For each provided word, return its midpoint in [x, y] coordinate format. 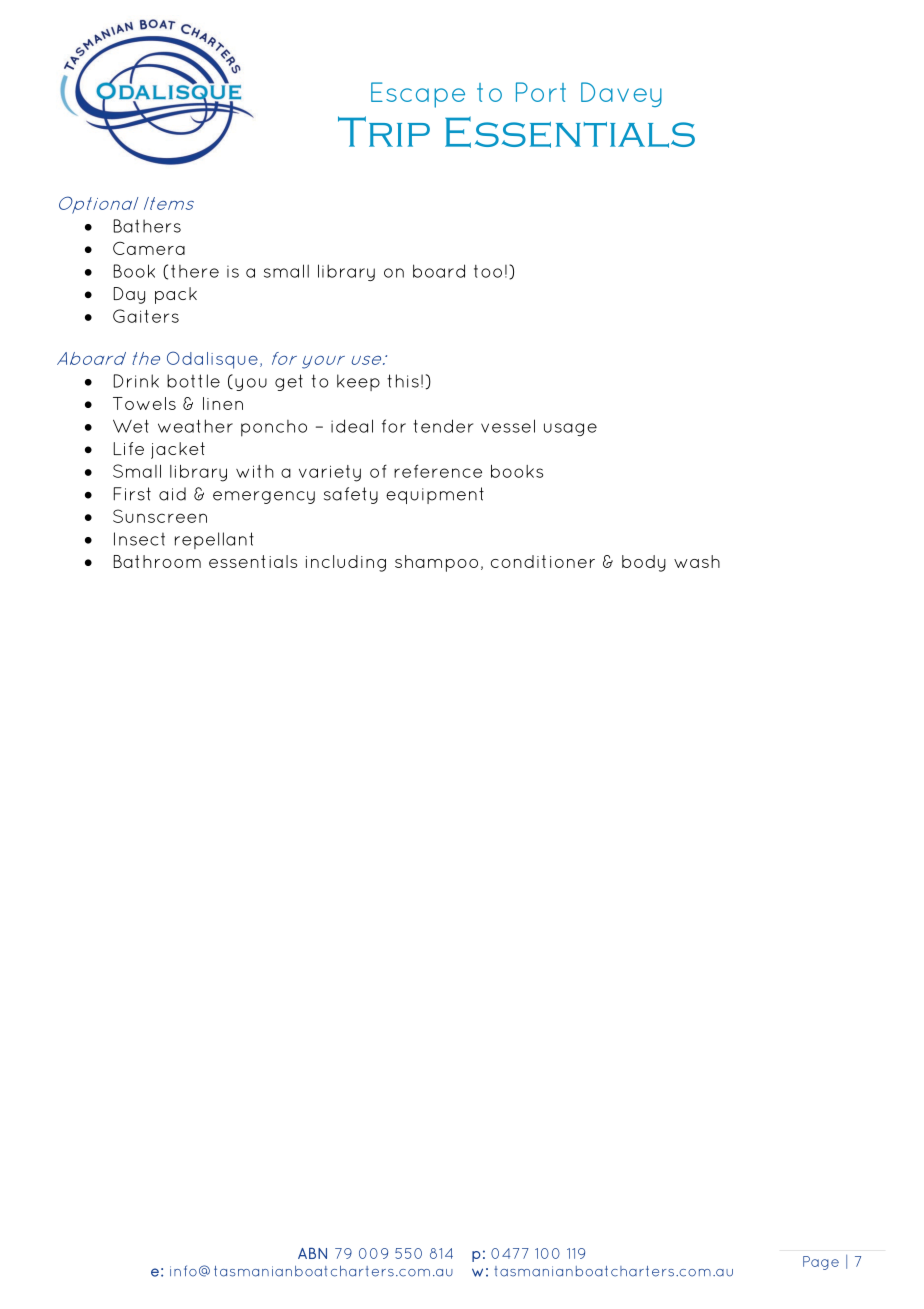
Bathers [147, 226]
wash [697, 561]
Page [821, 1263]
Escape [418, 95]
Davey [621, 94]
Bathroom [157, 561]
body [644, 563]
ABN [312, 1253]
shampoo [436, 563]
